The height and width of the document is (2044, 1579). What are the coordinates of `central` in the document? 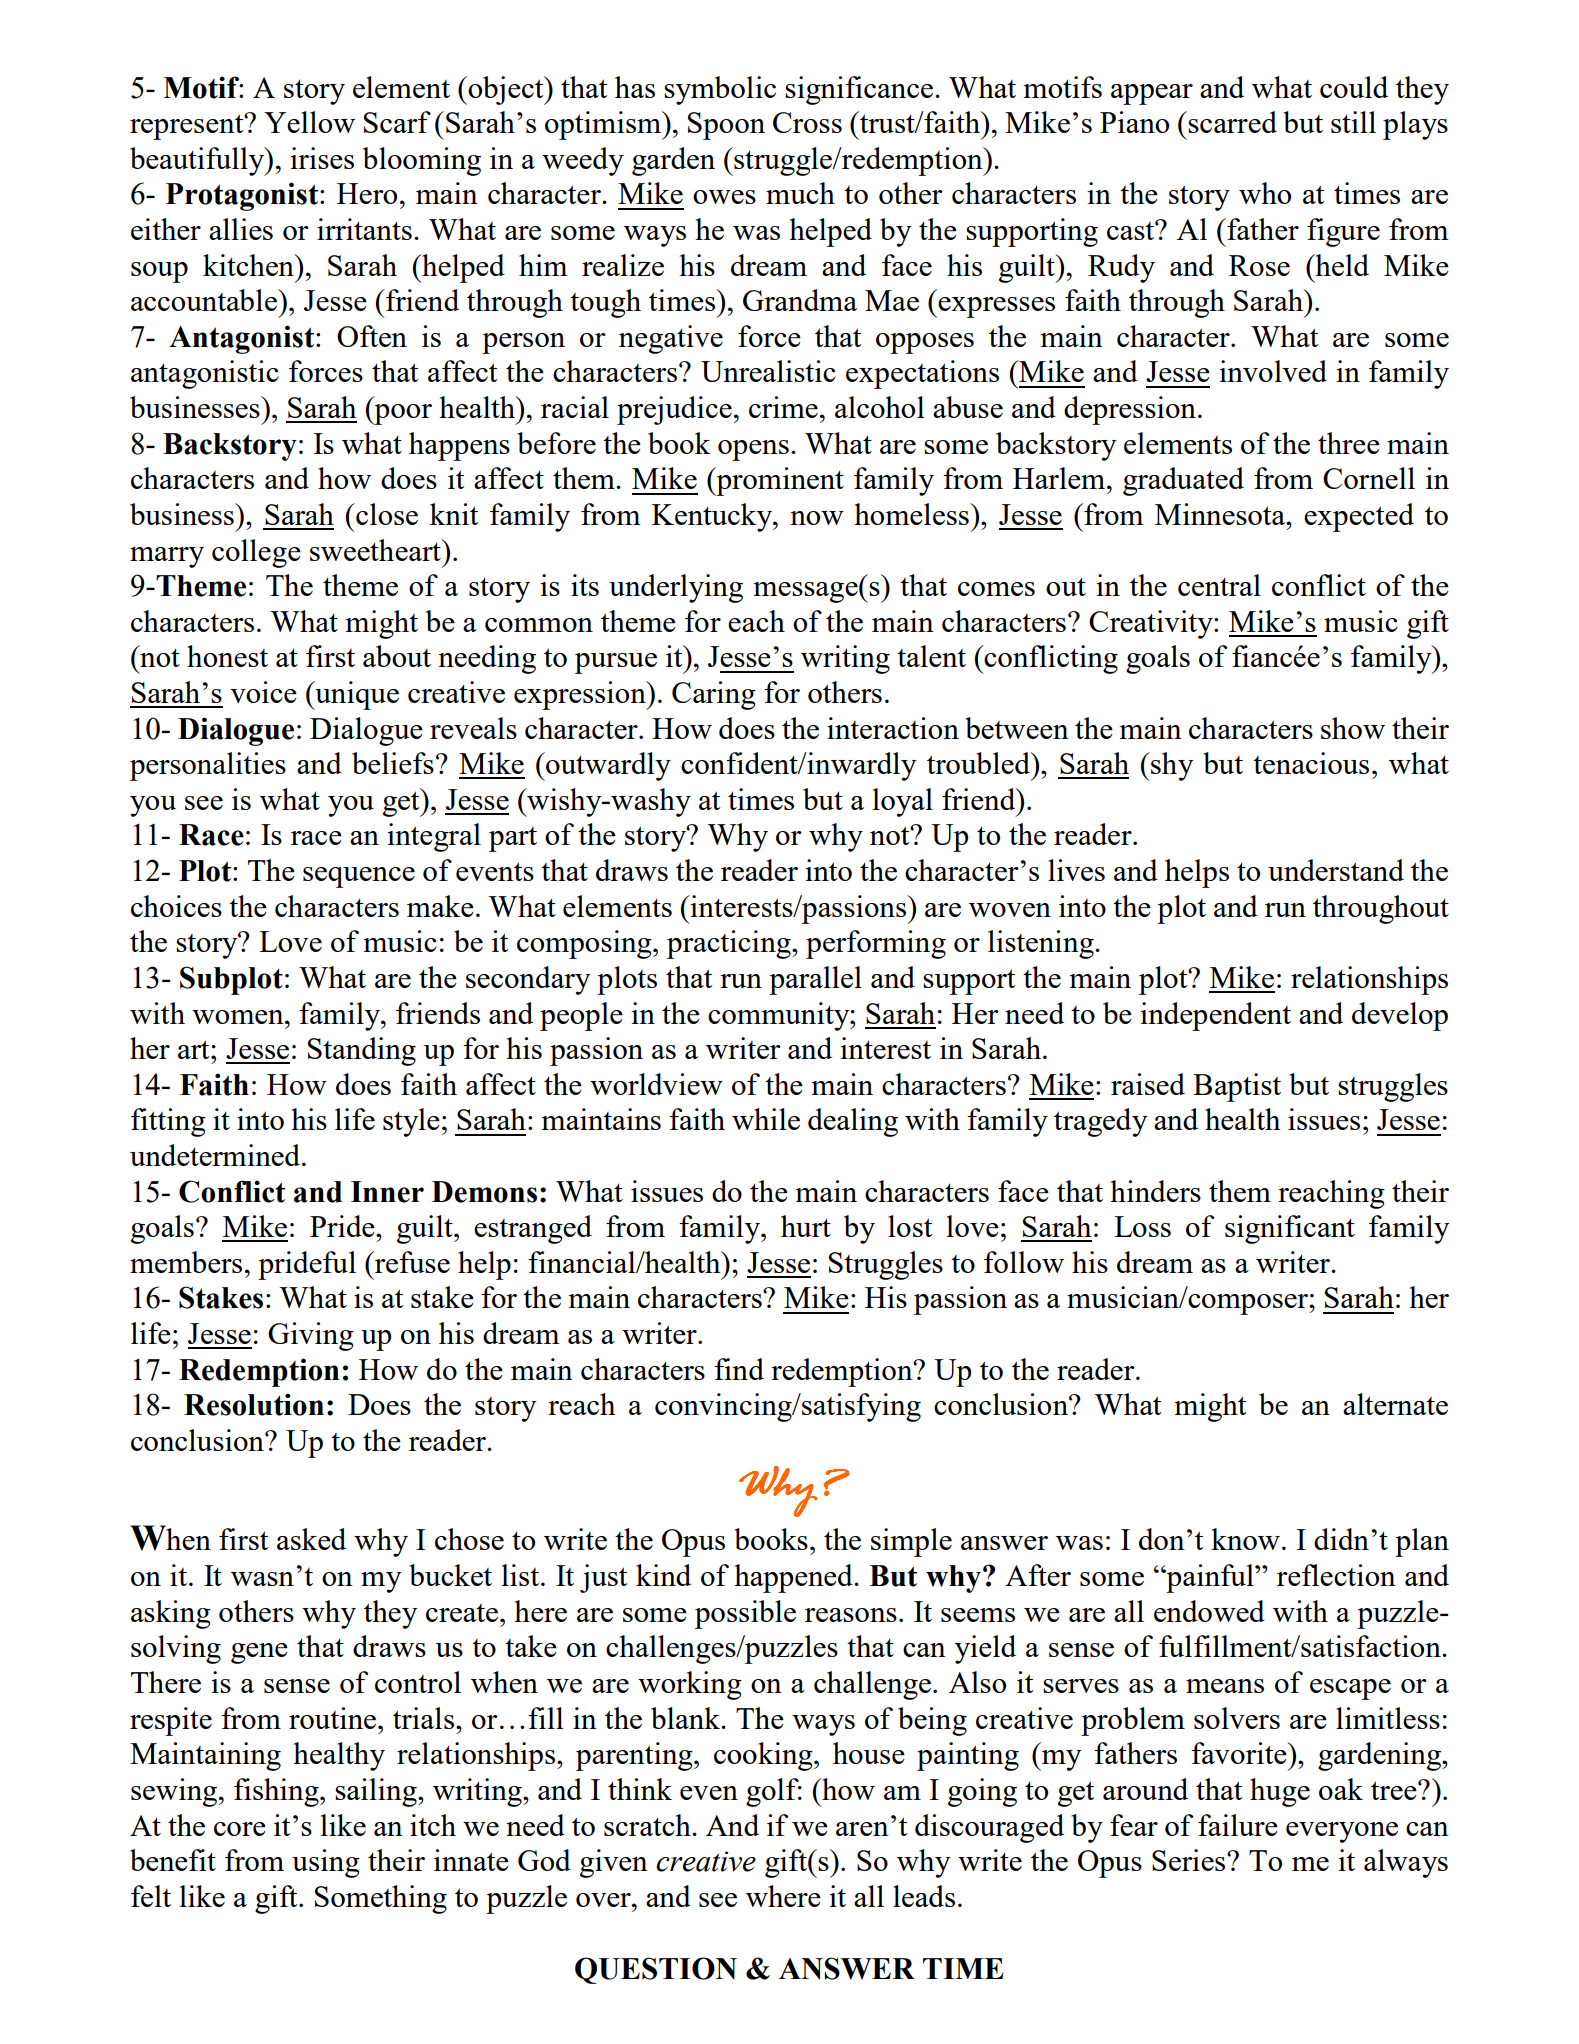 It's located at (1219, 585).
